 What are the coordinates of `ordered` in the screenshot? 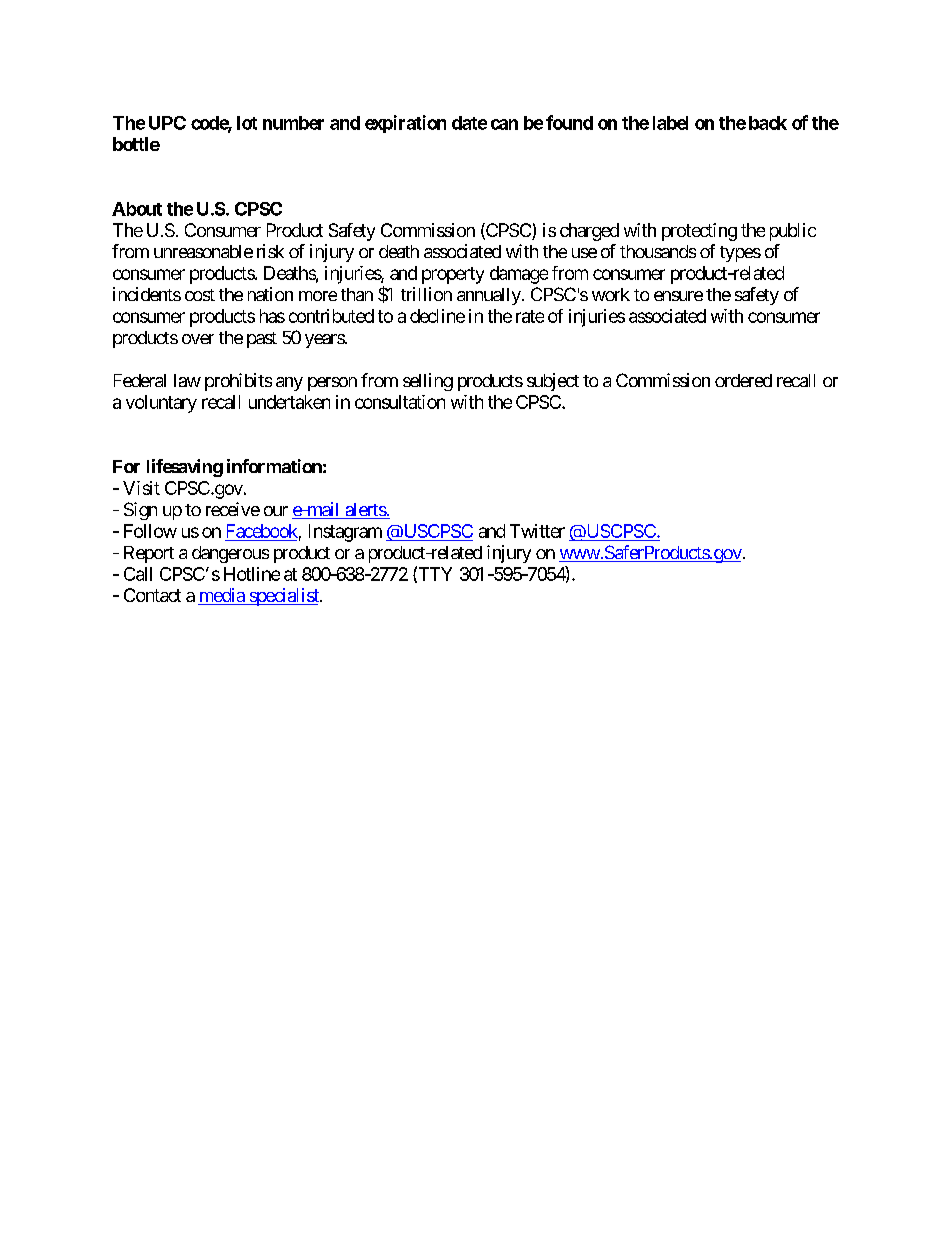 It's located at (743, 380).
